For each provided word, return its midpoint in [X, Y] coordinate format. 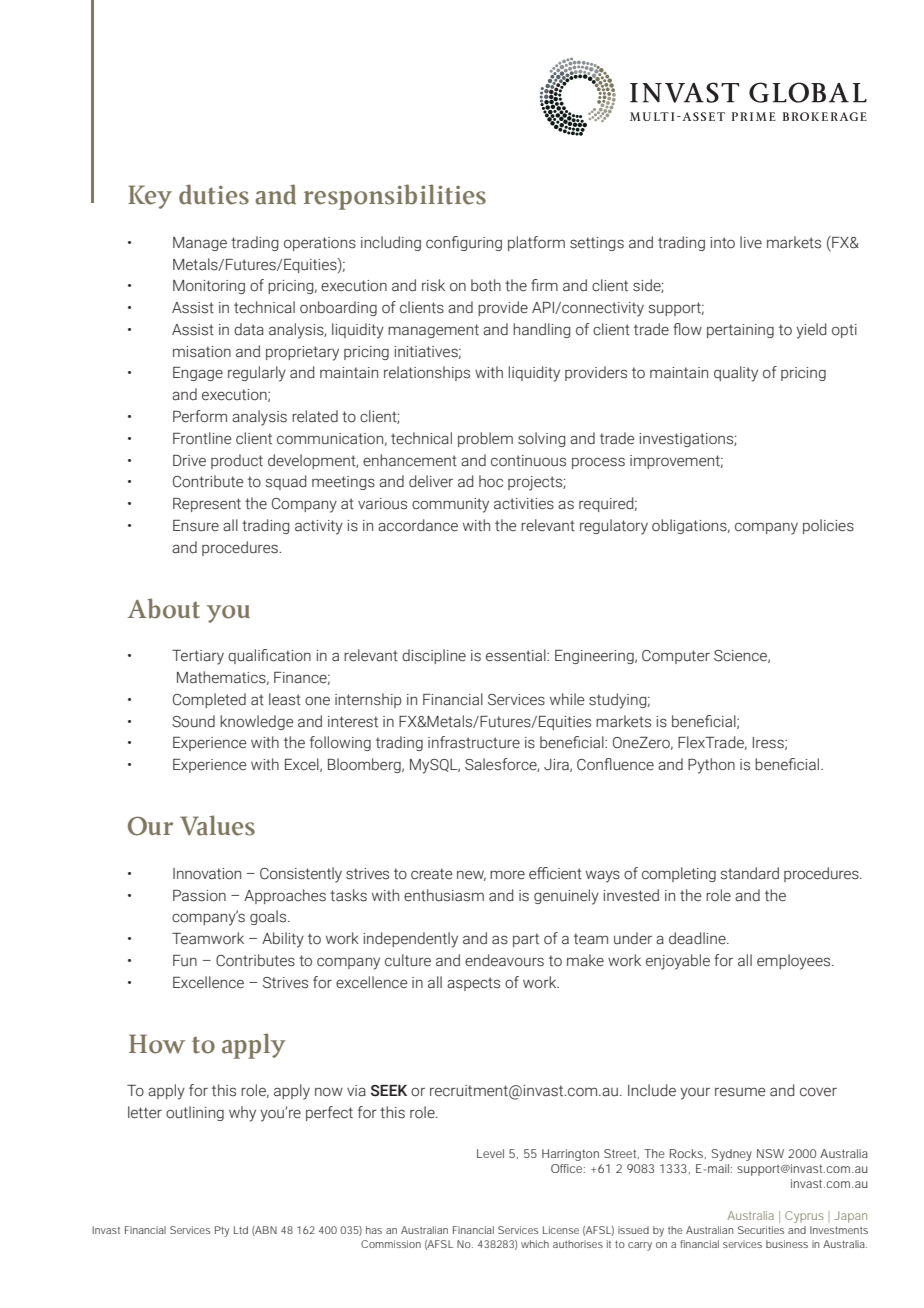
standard [749, 873]
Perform [200, 416]
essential [517, 655]
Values [217, 825]
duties [214, 194]
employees [795, 962]
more [507, 875]
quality [736, 374]
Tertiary [198, 657]
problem [485, 439]
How [157, 1044]
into [722, 243]
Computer [676, 657]
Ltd [241, 1230]
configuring [464, 243]
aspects [473, 984]
